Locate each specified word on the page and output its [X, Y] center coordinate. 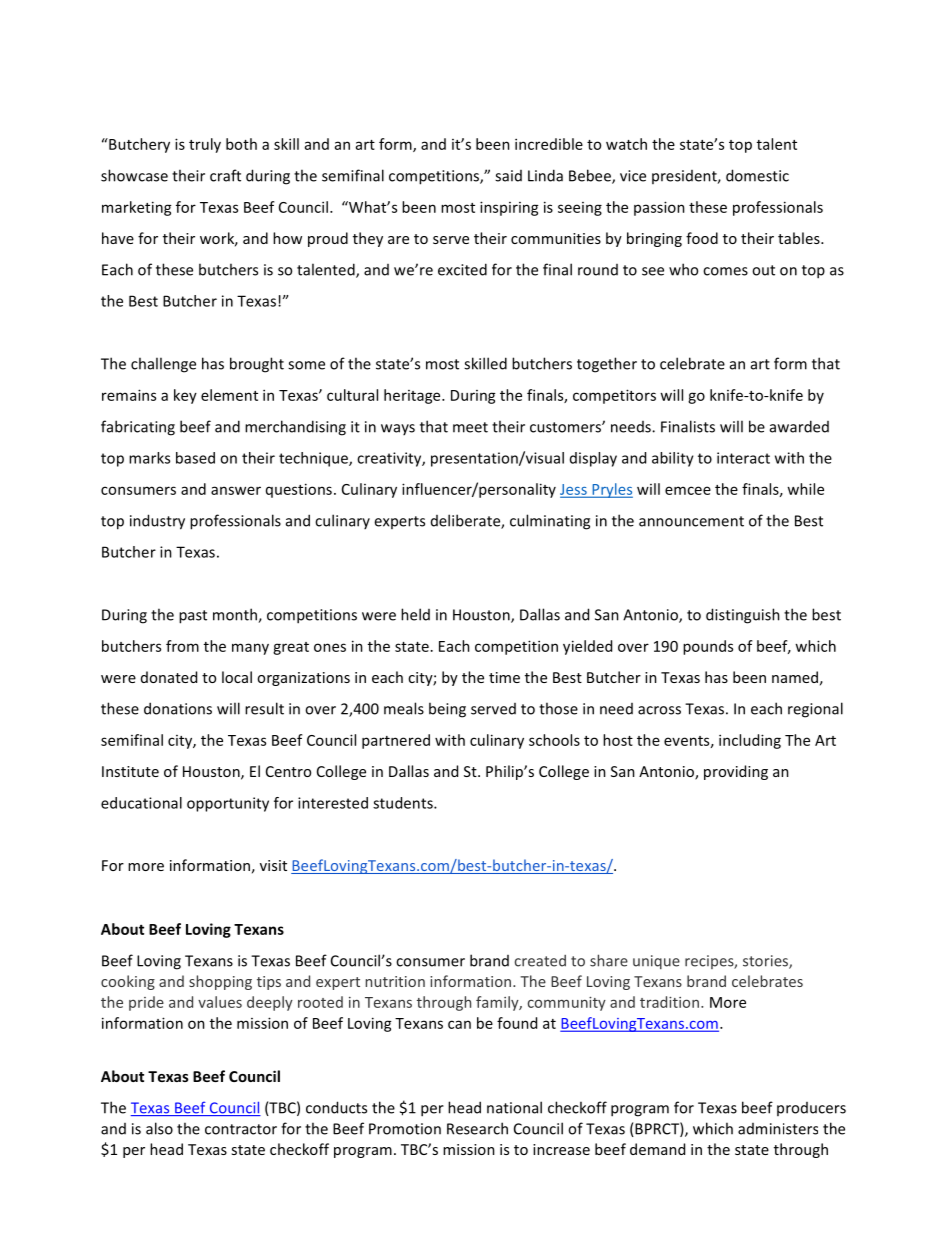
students [404, 803]
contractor [241, 1129]
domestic [757, 175]
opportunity [228, 804]
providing [736, 772]
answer [236, 490]
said [508, 176]
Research [477, 1128]
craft [225, 175]
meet [470, 427]
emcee [688, 490]
